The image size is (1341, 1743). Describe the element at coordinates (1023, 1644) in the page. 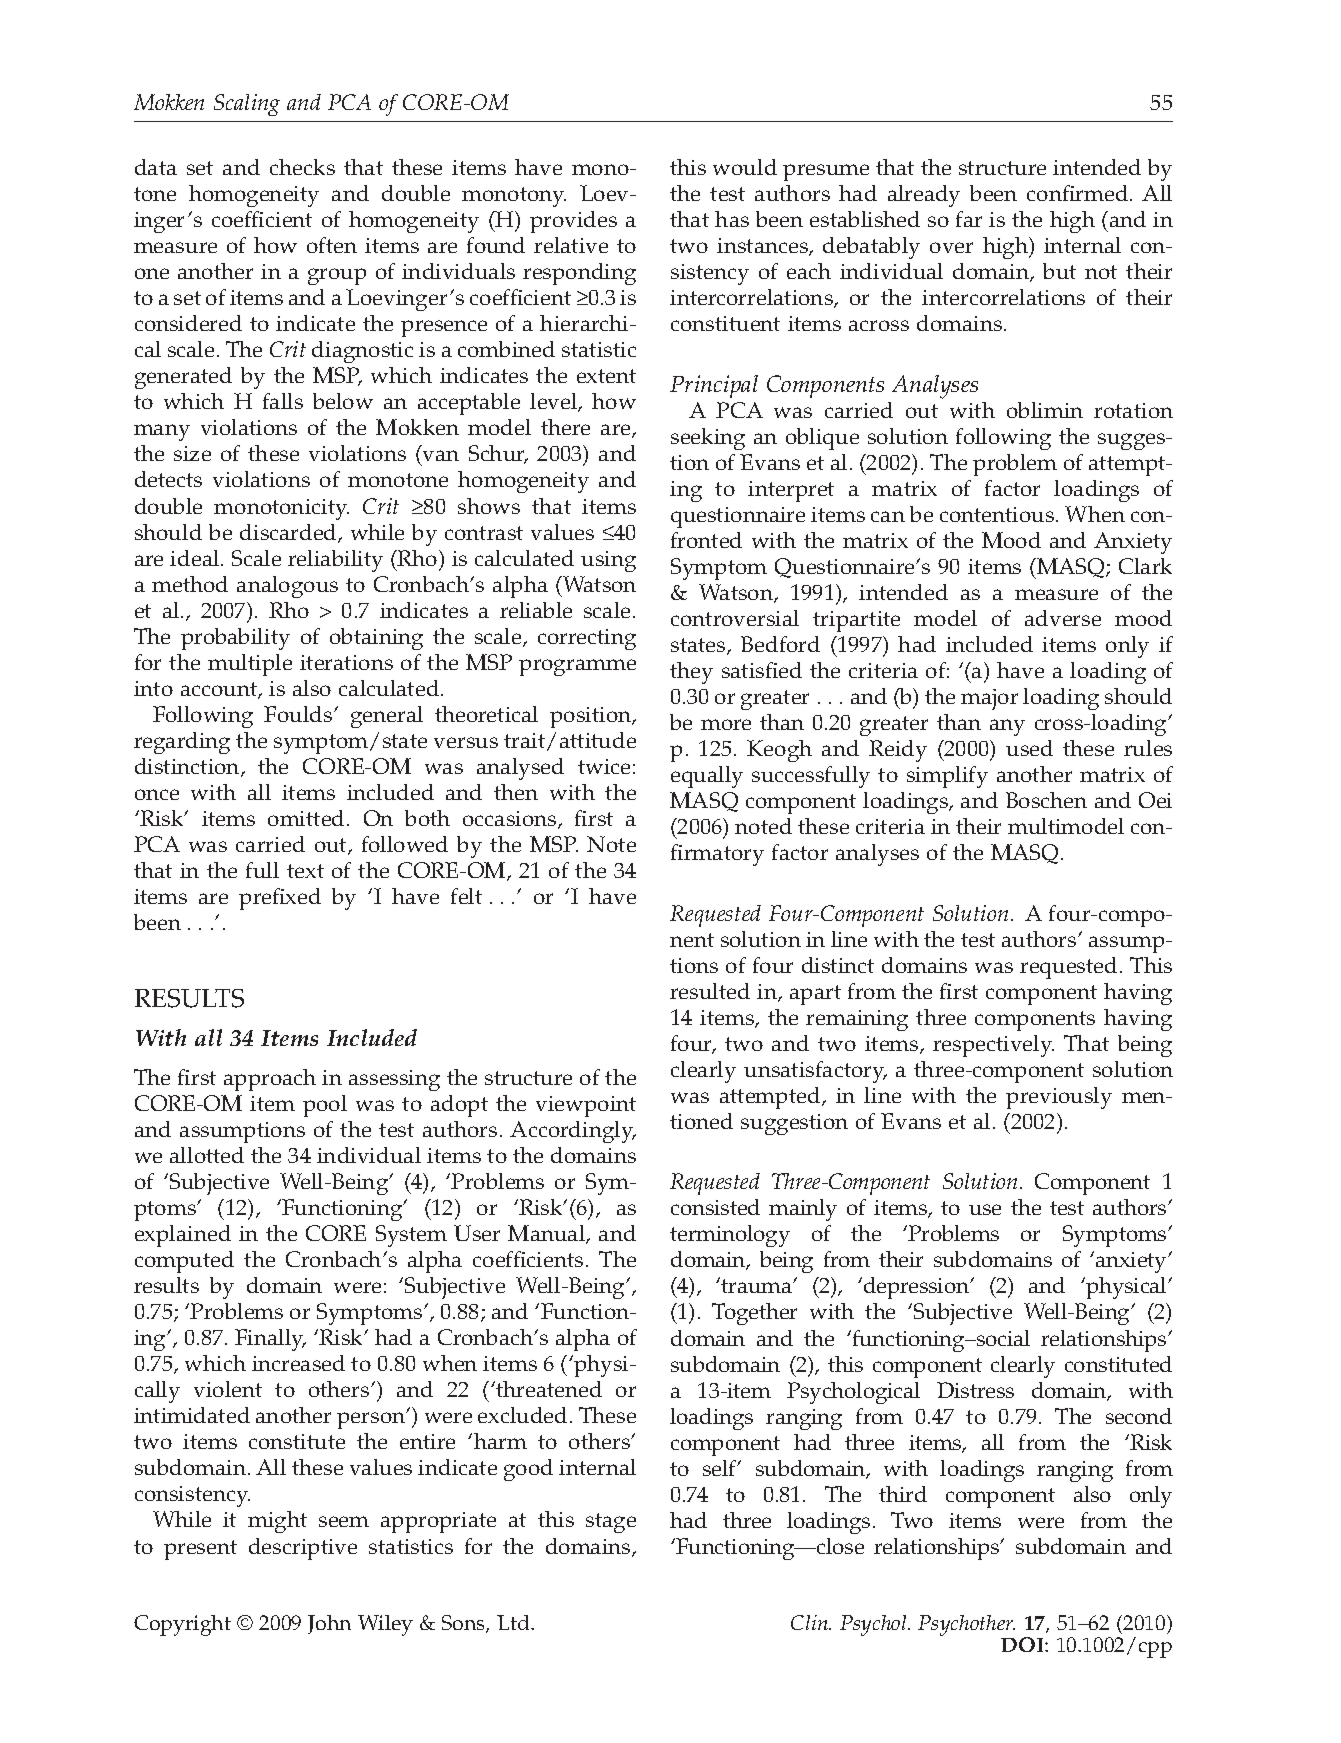

I see `DOI` at that location.
